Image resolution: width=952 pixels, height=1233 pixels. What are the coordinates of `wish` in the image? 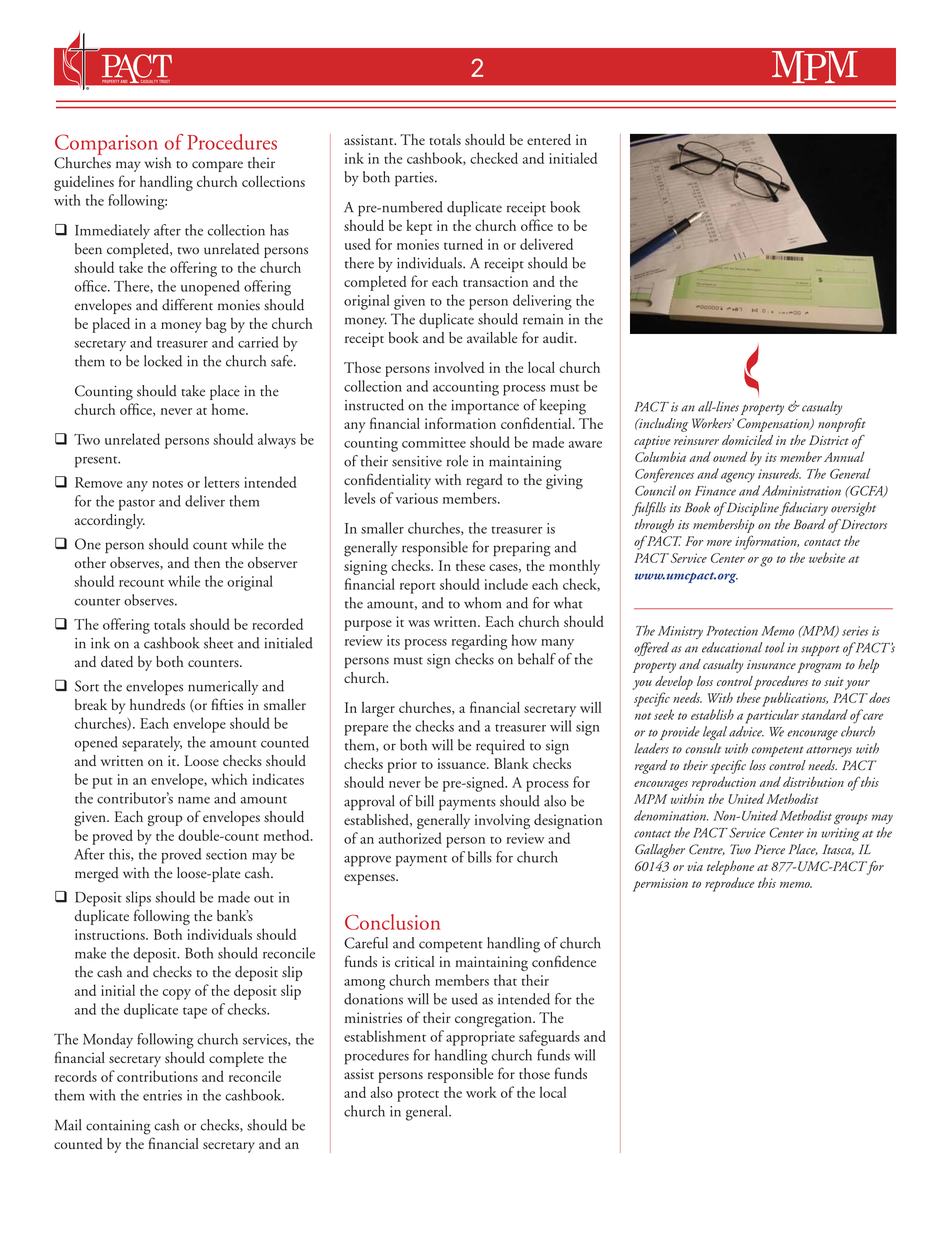 It's located at (158, 163).
